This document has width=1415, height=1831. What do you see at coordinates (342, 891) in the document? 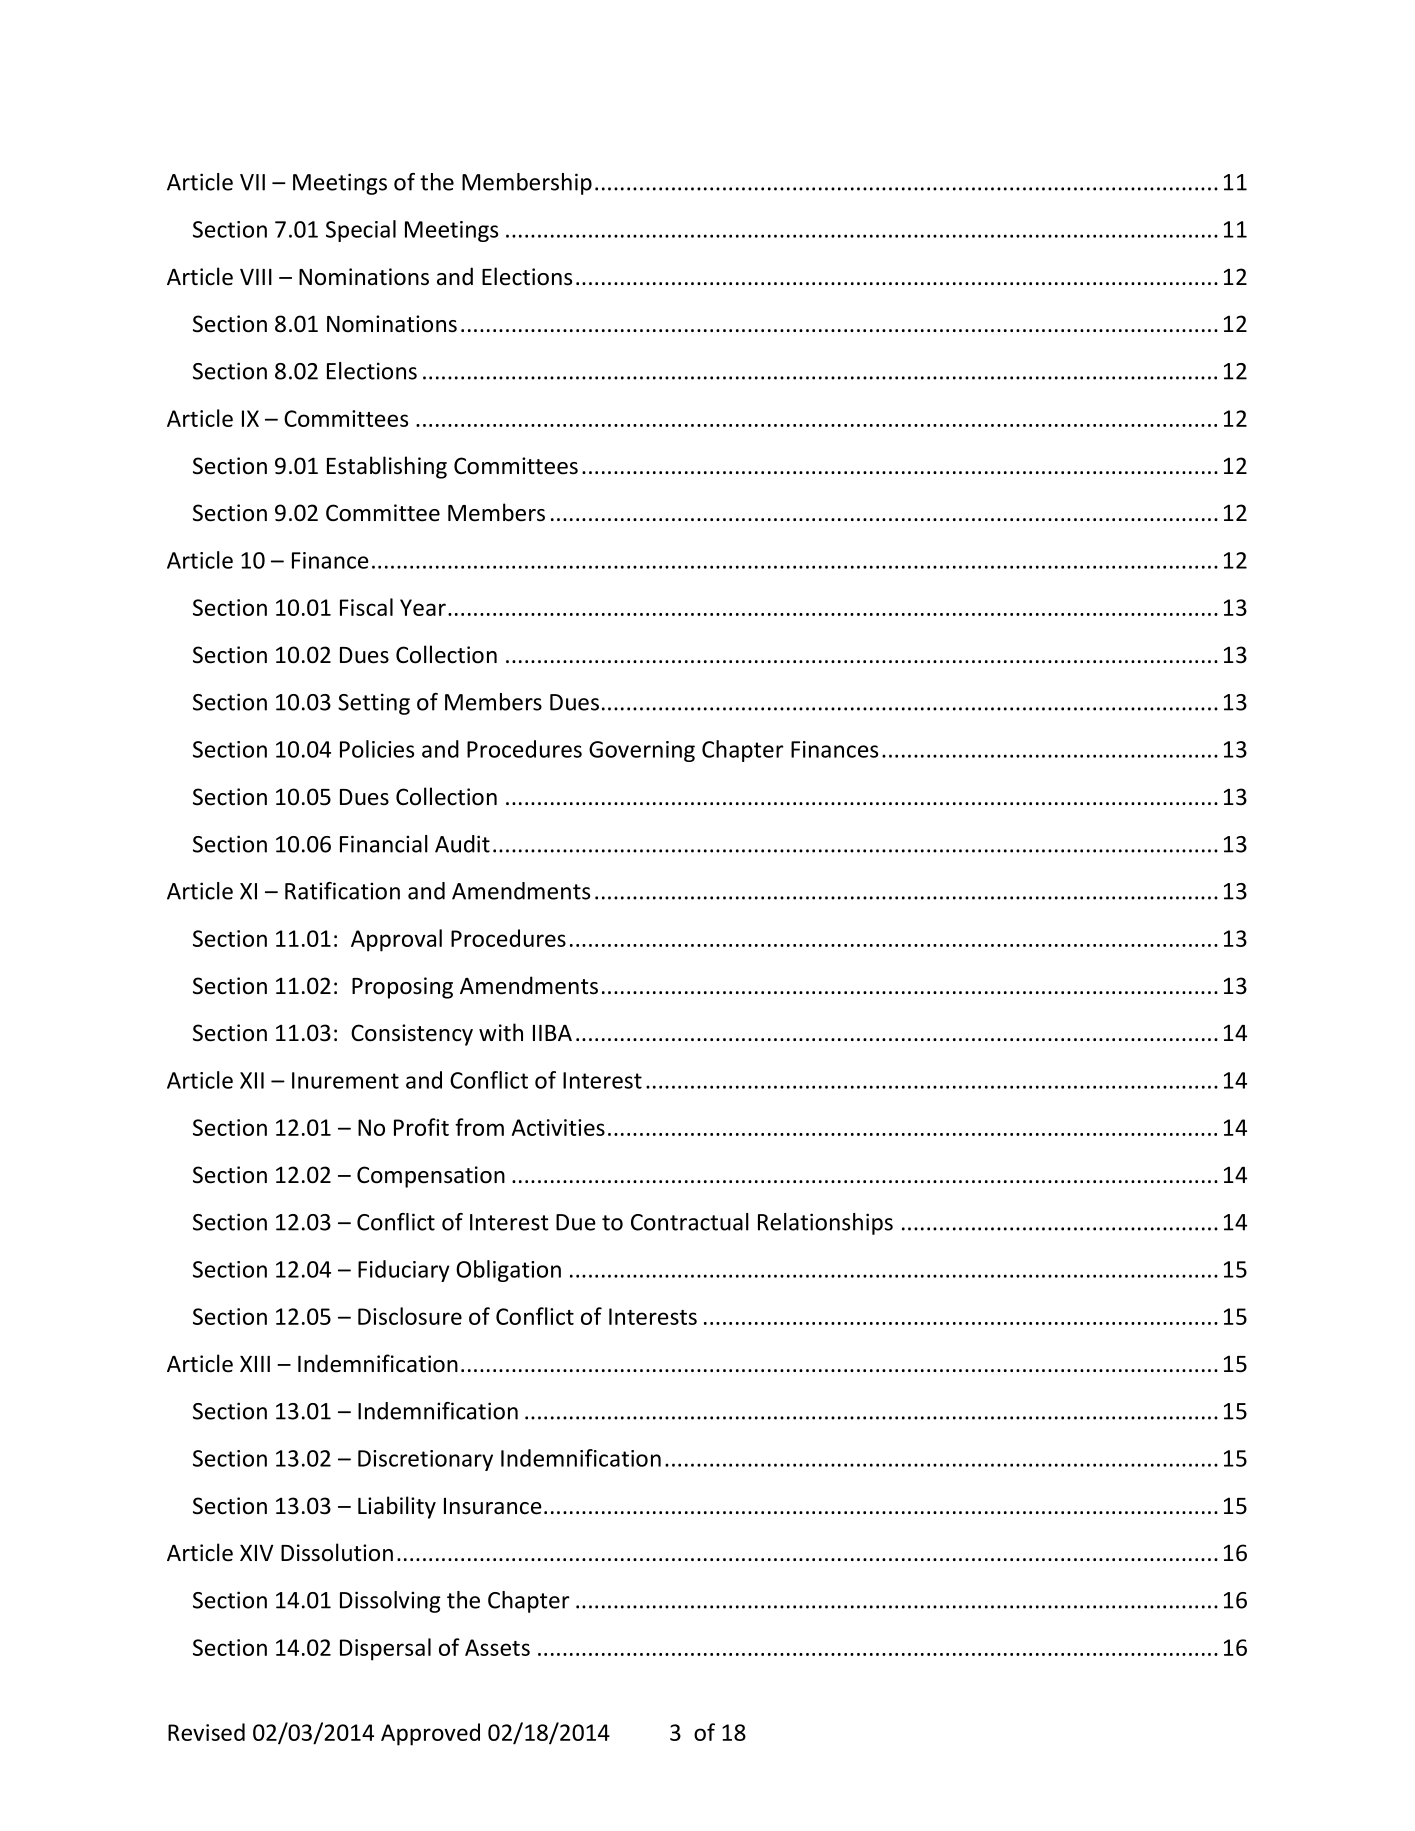
I see `Ratification` at bounding box center [342, 891].
